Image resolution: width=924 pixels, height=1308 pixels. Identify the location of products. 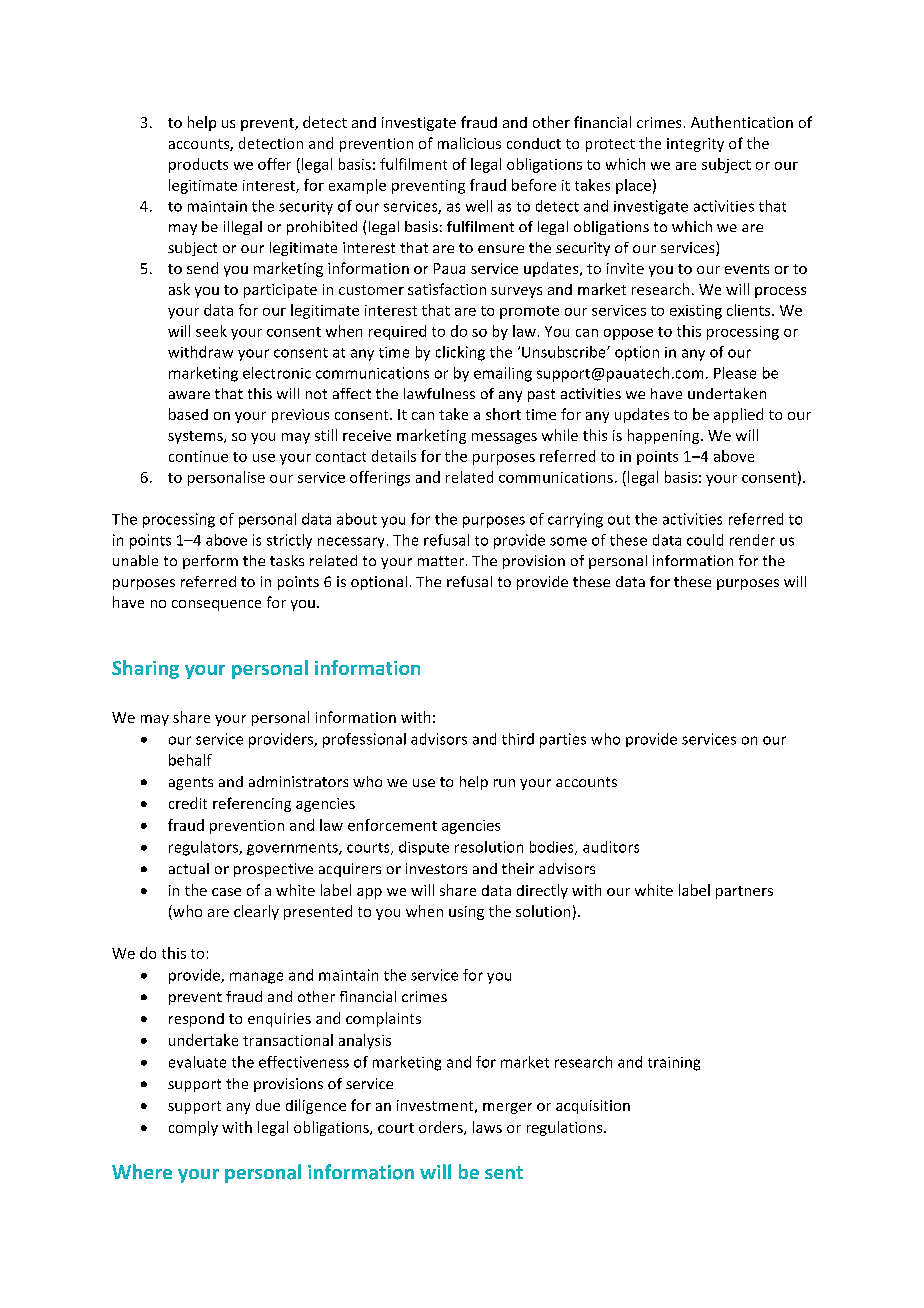
(198, 165).
